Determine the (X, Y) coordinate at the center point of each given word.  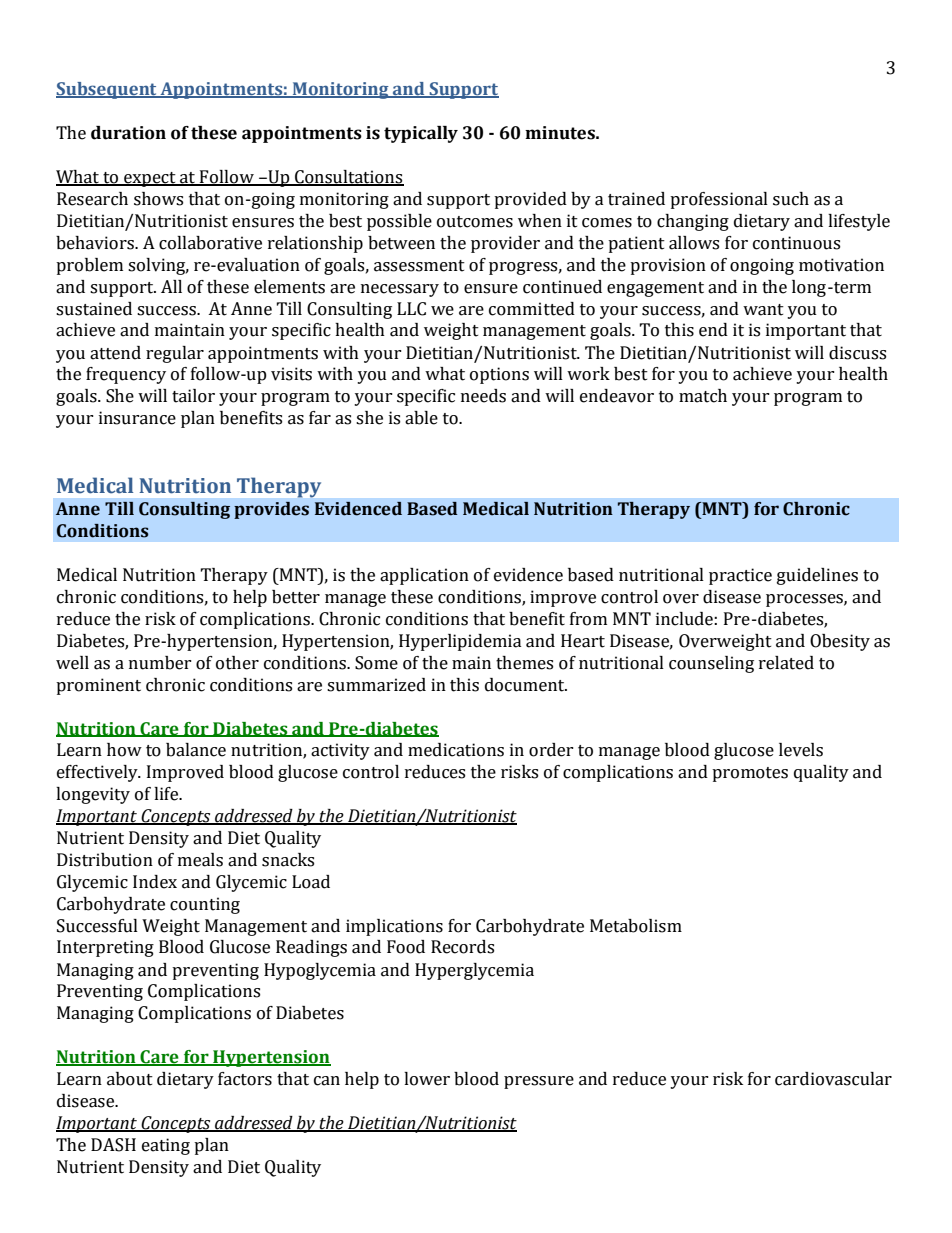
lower (427, 1079)
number (160, 663)
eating (166, 1146)
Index (155, 882)
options (499, 375)
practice (740, 576)
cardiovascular (833, 1079)
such (791, 199)
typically (421, 134)
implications (394, 927)
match (703, 396)
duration (128, 133)
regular (175, 354)
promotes (750, 774)
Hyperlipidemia (460, 642)
